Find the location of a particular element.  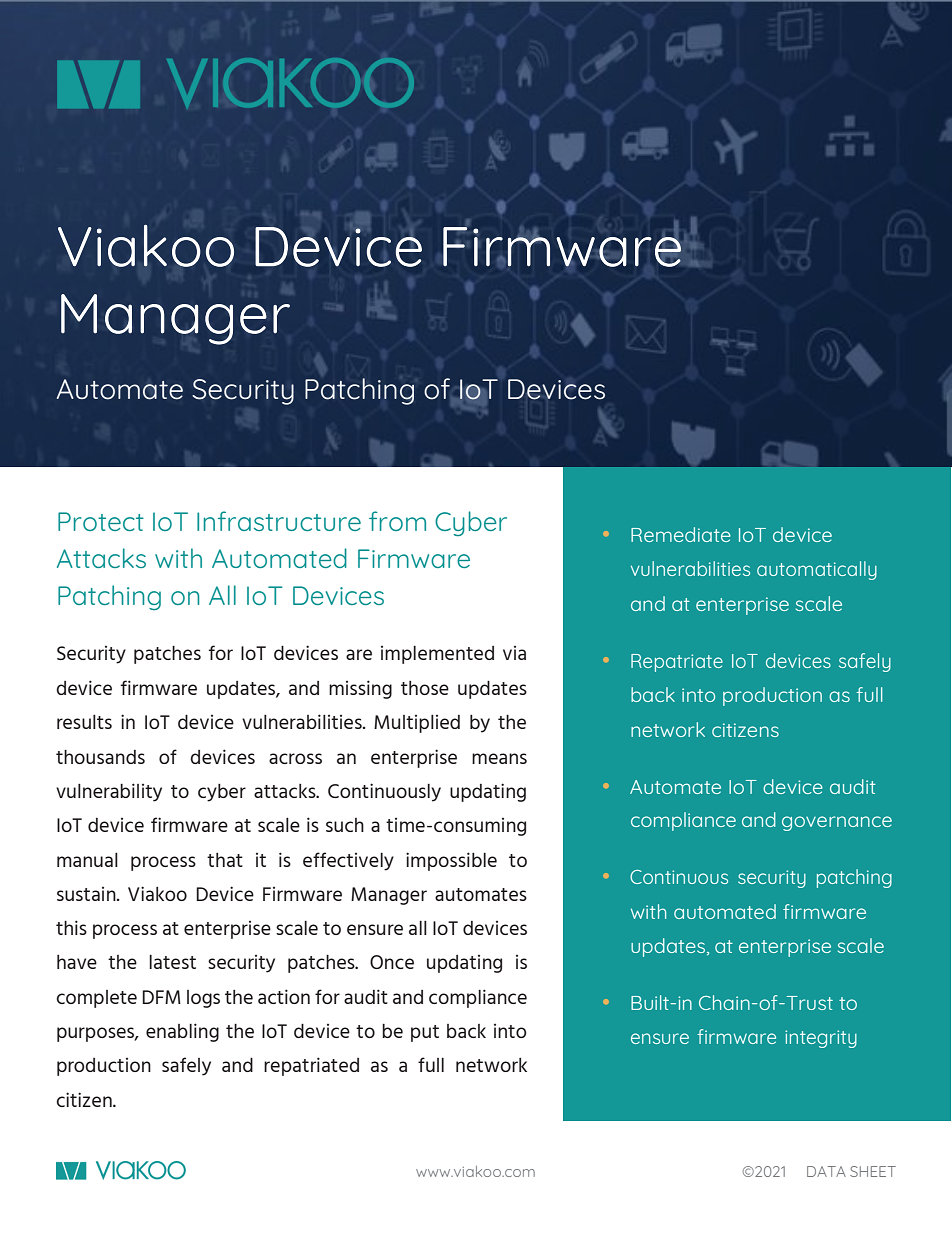

DFM is located at coordinates (161, 997).
